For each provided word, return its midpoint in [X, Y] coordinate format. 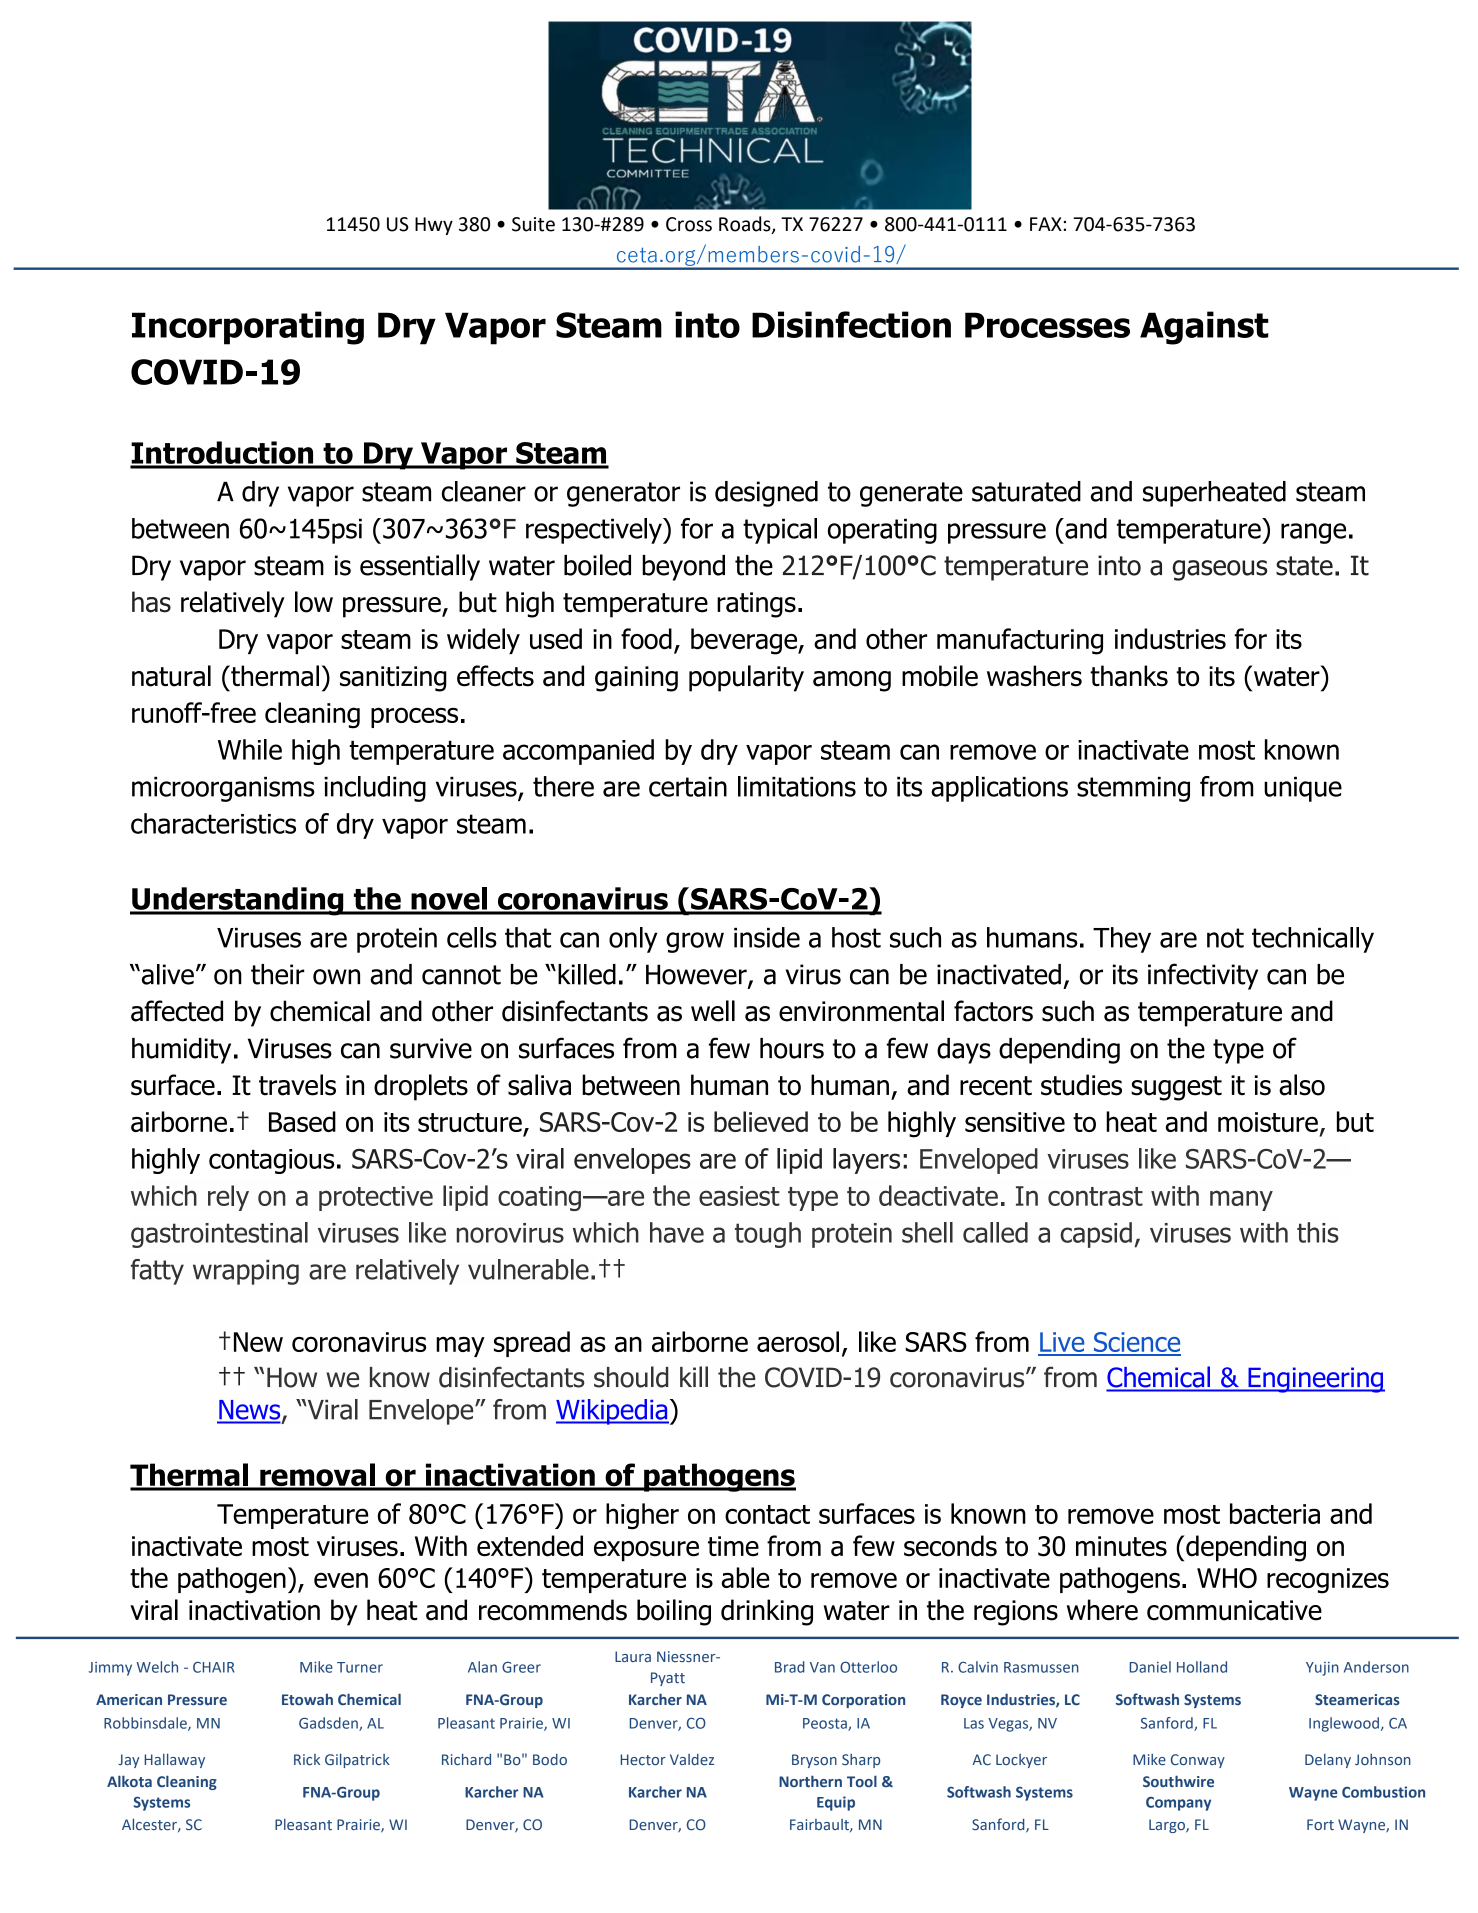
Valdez [692, 1759]
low [314, 602]
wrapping [246, 1272]
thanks [1129, 676]
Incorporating [248, 328]
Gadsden [329, 1724]
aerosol [798, 1341]
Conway [1198, 1761]
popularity [746, 678]
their [278, 974]
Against [1204, 328]
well [713, 1011]
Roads [746, 225]
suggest [1176, 1088]
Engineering [1315, 1380]
